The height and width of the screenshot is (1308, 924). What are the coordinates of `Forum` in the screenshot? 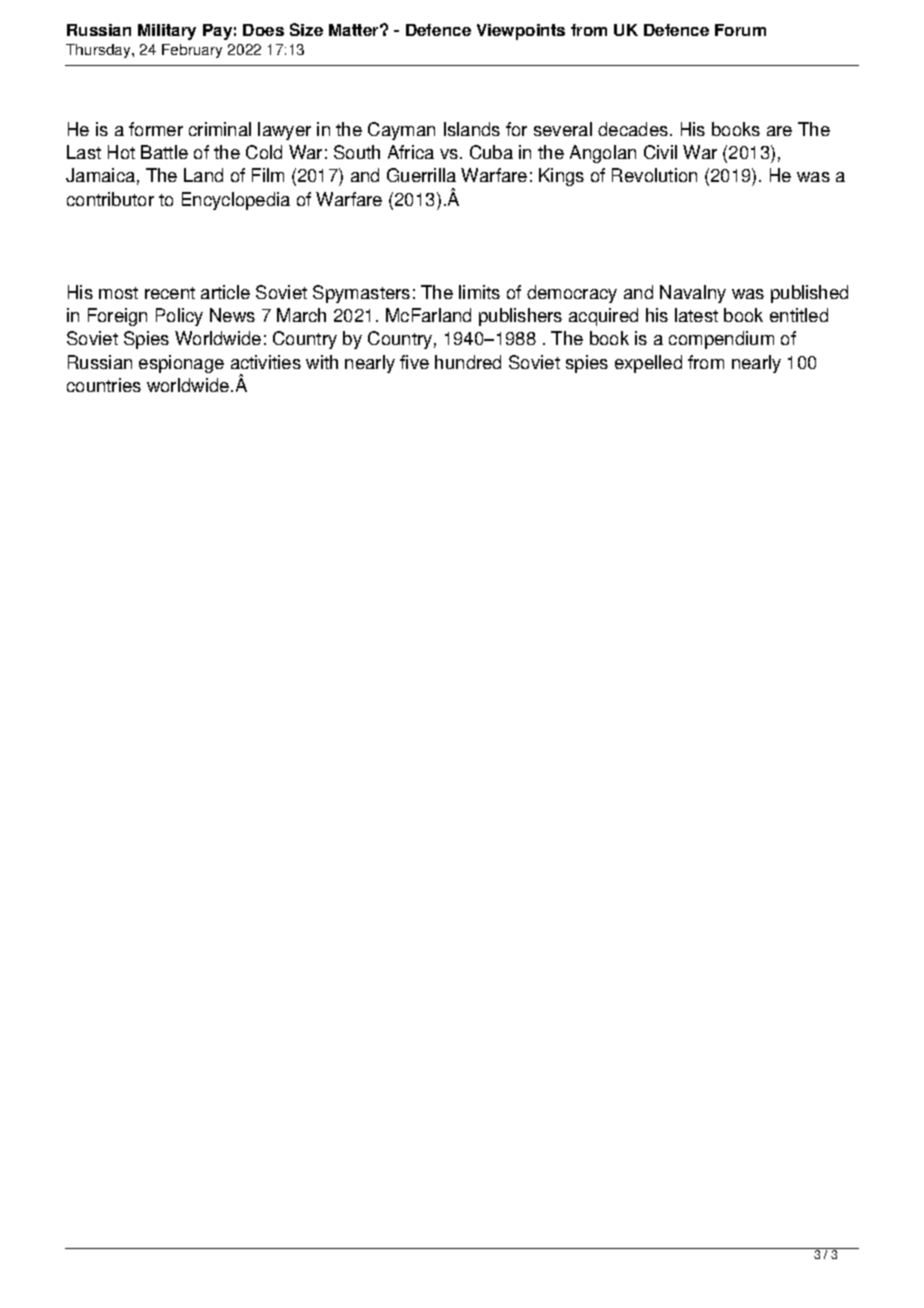 It's located at (740, 30).
